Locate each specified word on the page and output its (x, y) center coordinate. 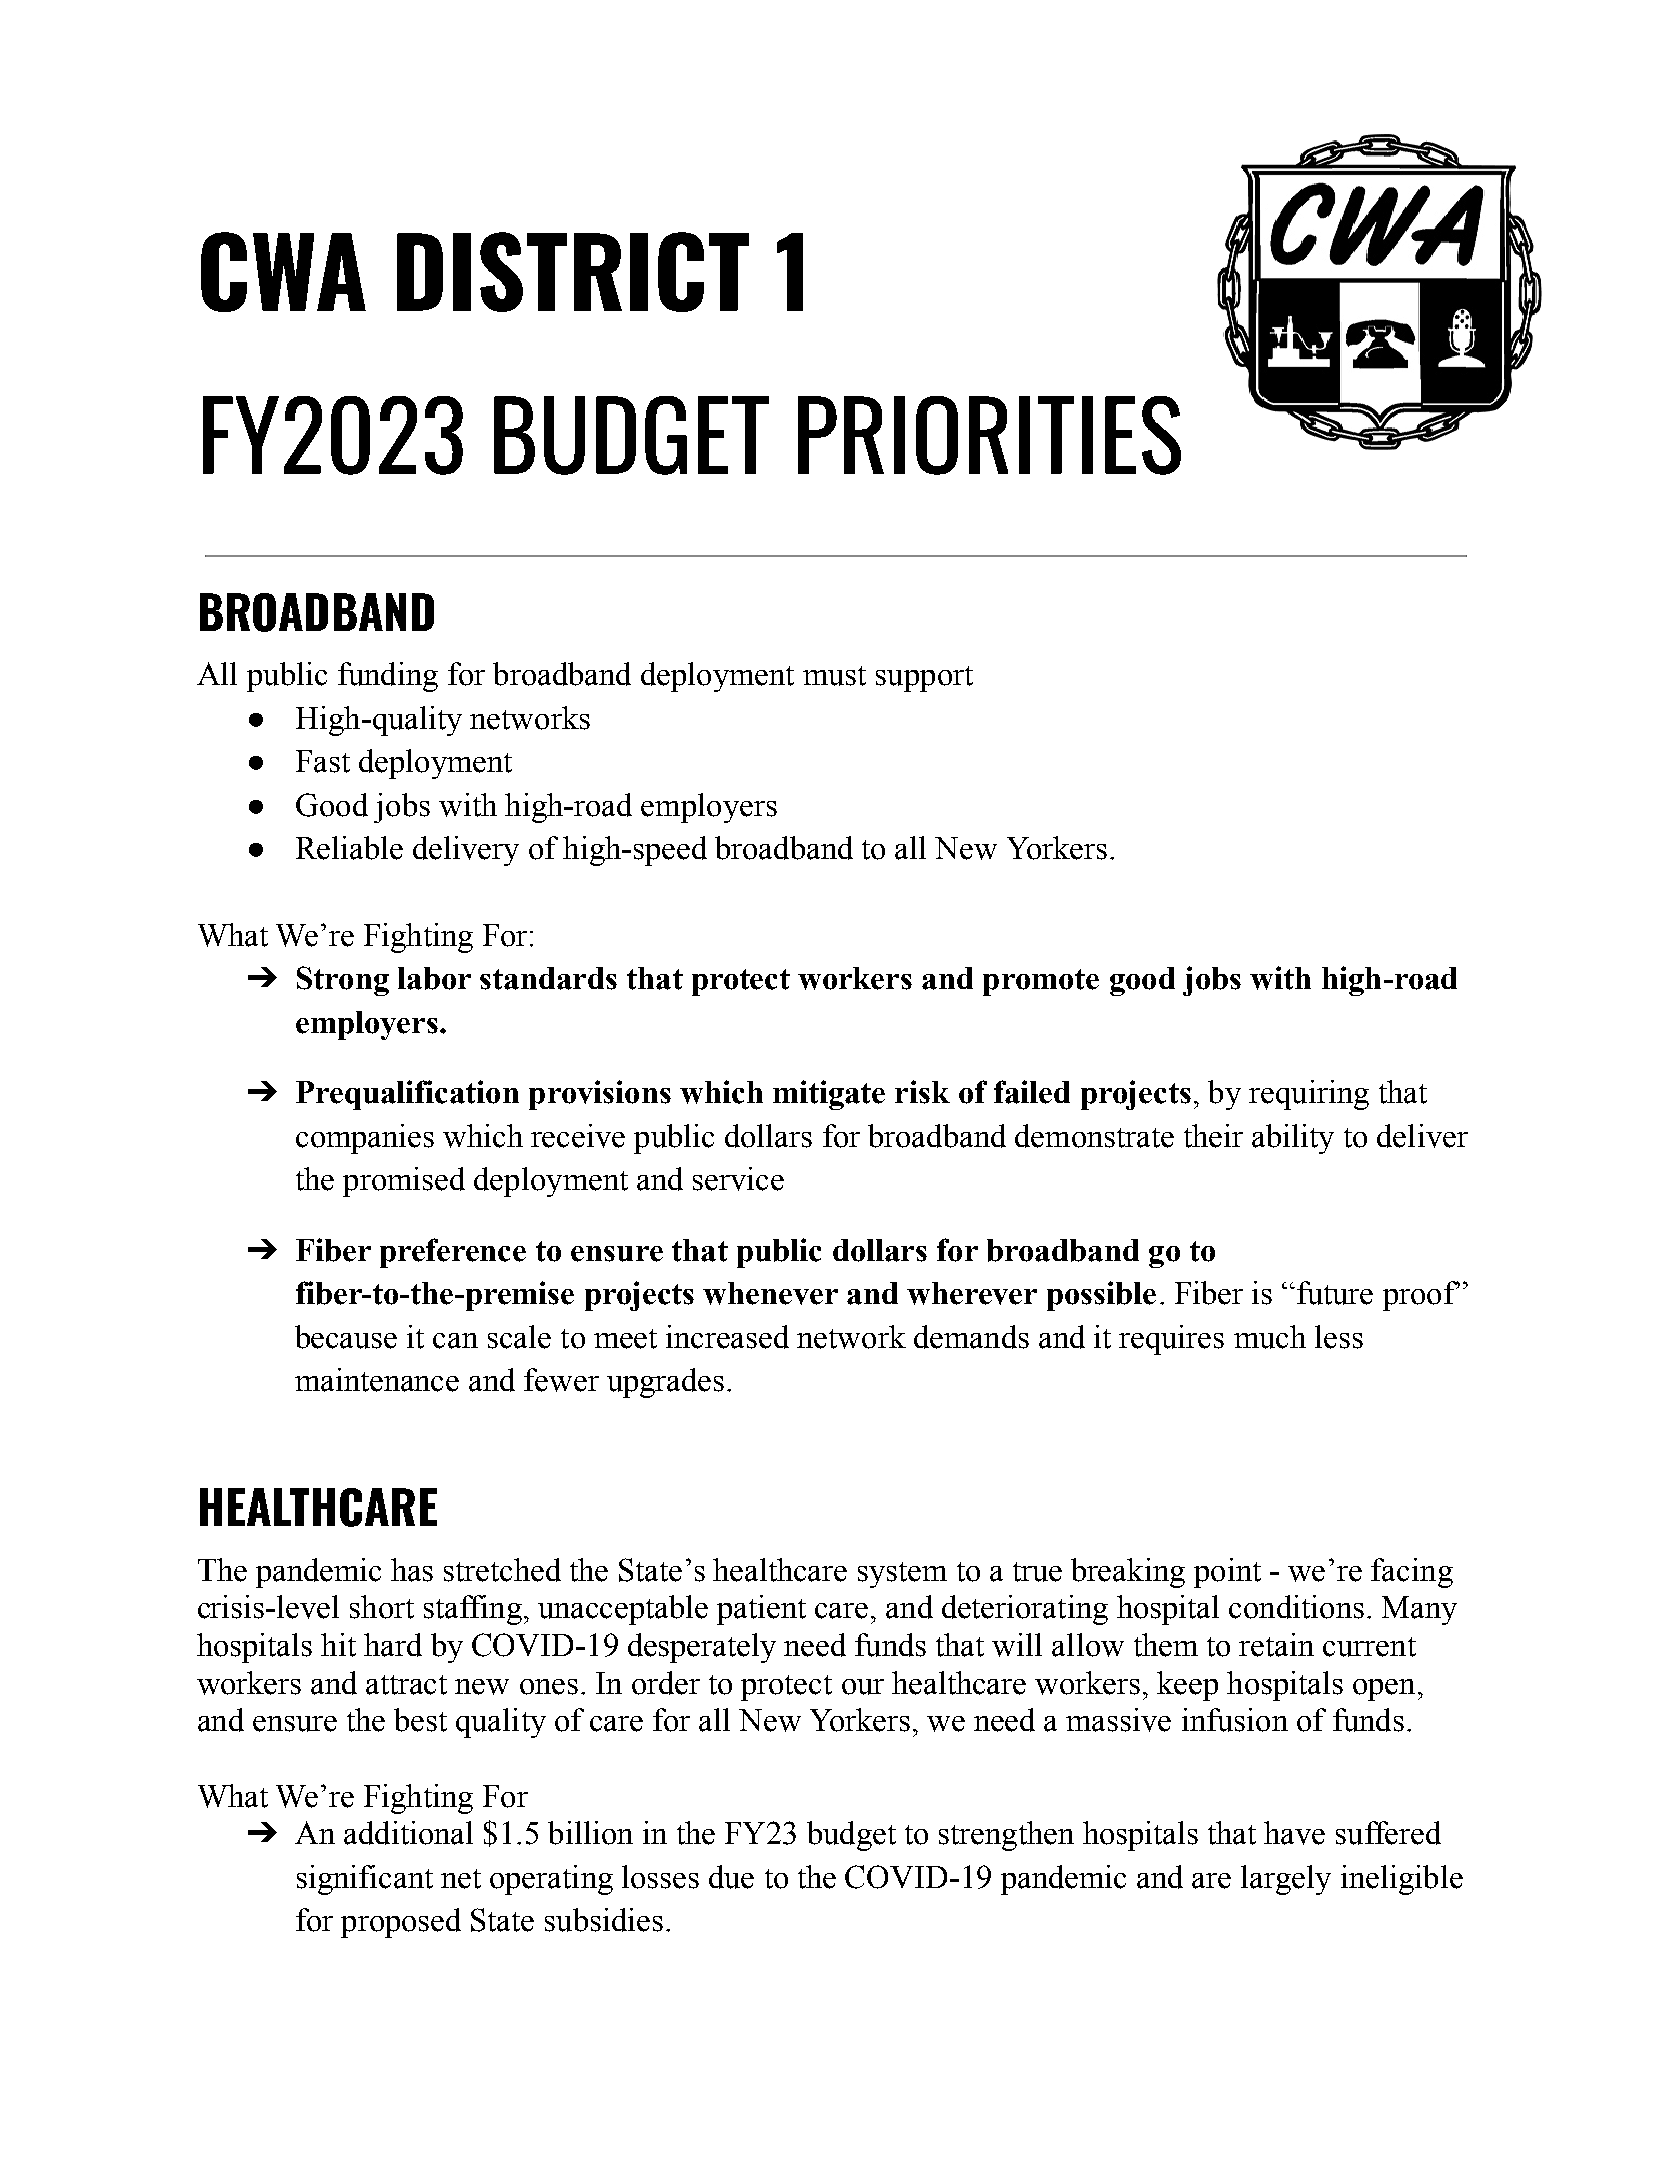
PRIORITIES (989, 435)
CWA (283, 272)
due (731, 1877)
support (924, 679)
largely (1286, 1880)
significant (365, 1880)
